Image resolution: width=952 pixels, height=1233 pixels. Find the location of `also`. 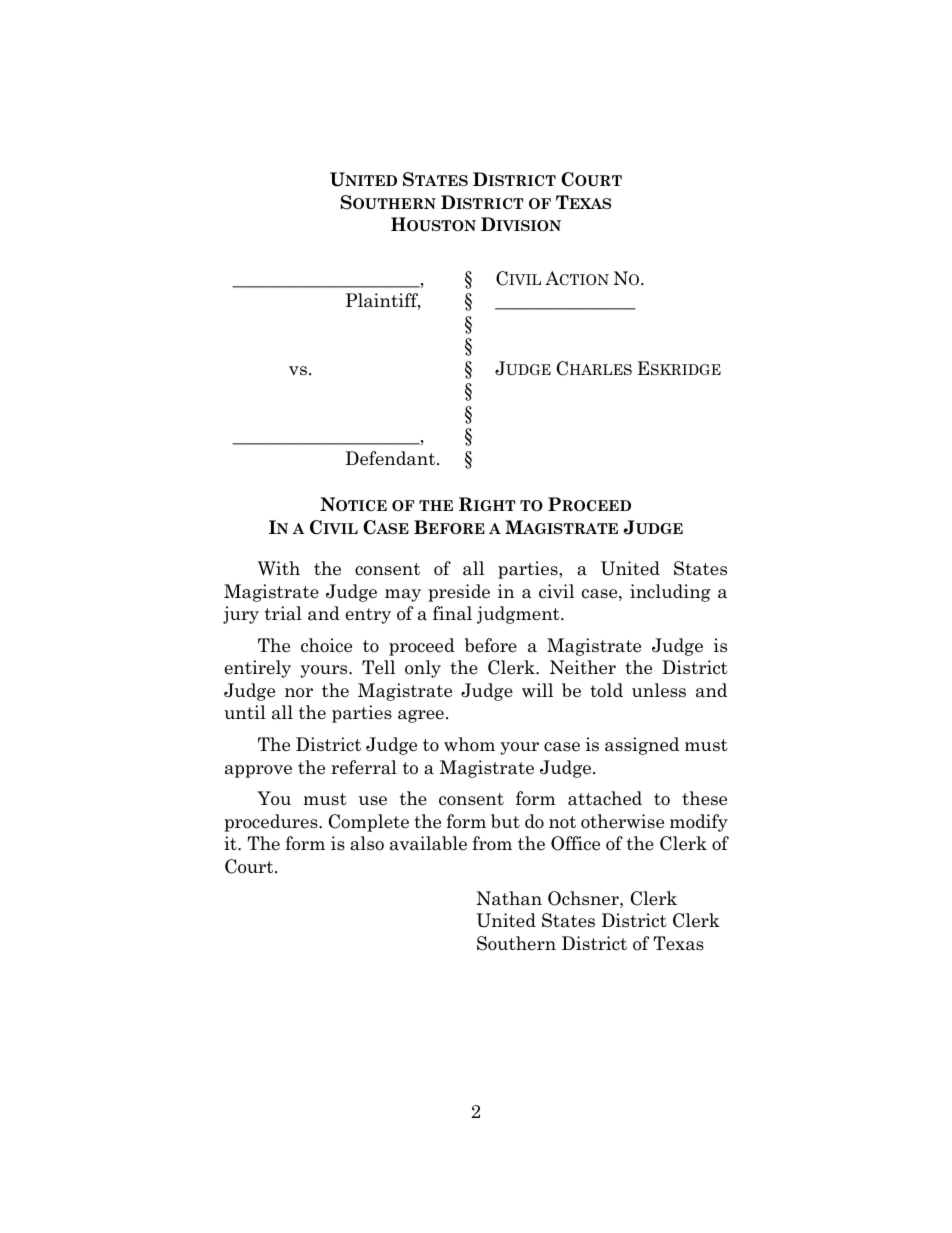

also is located at coordinates (367, 843).
